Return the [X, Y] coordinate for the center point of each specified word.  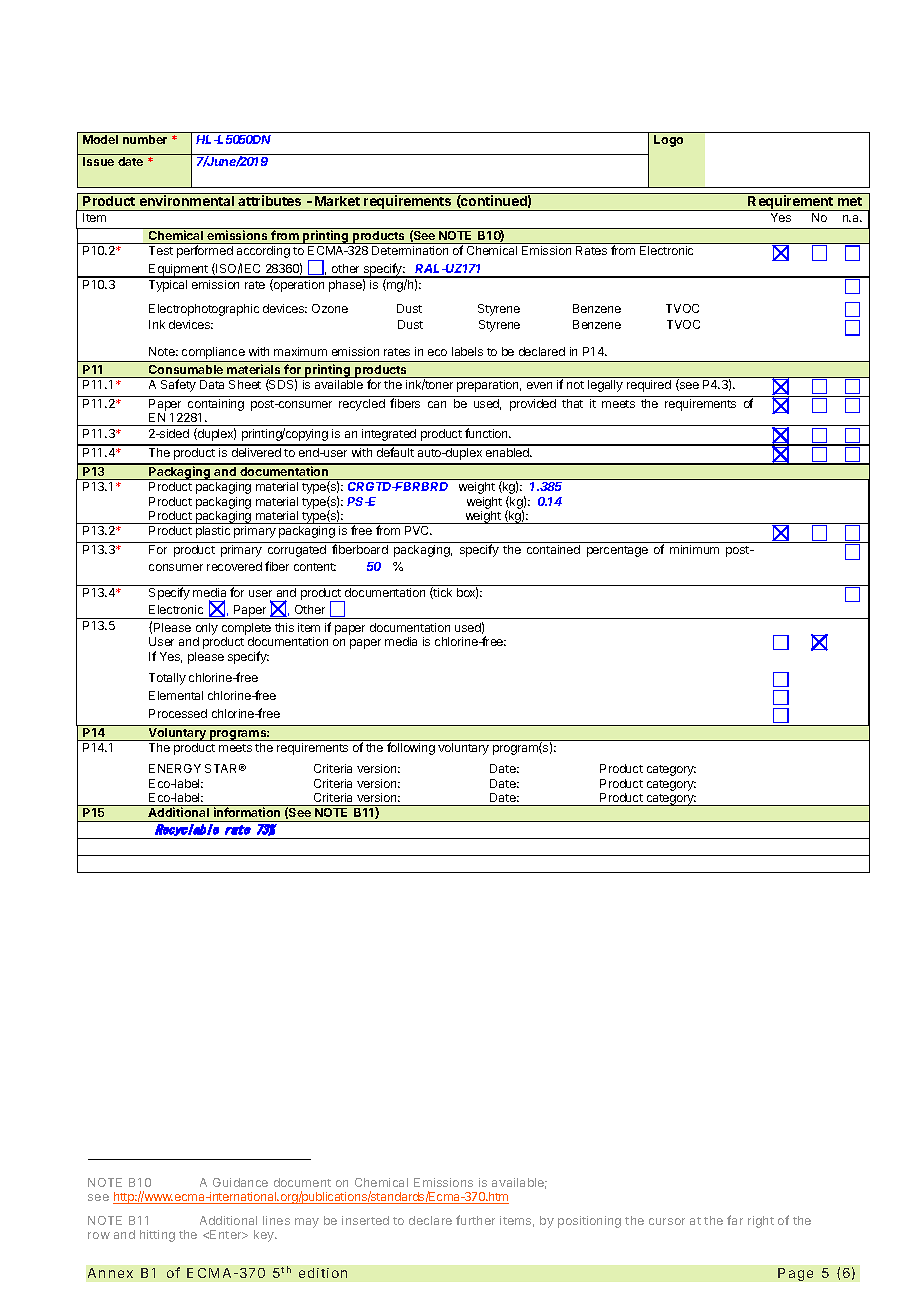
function [487, 433]
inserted [365, 1220]
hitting [157, 1236]
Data [212, 384]
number [145, 139]
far [735, 1220]
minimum [694, 549]
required [649, 386]
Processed [178, 713]
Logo [668, 141]
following [411, 748]
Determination [410, 250]
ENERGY [175, 768]
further [475, 1220]
